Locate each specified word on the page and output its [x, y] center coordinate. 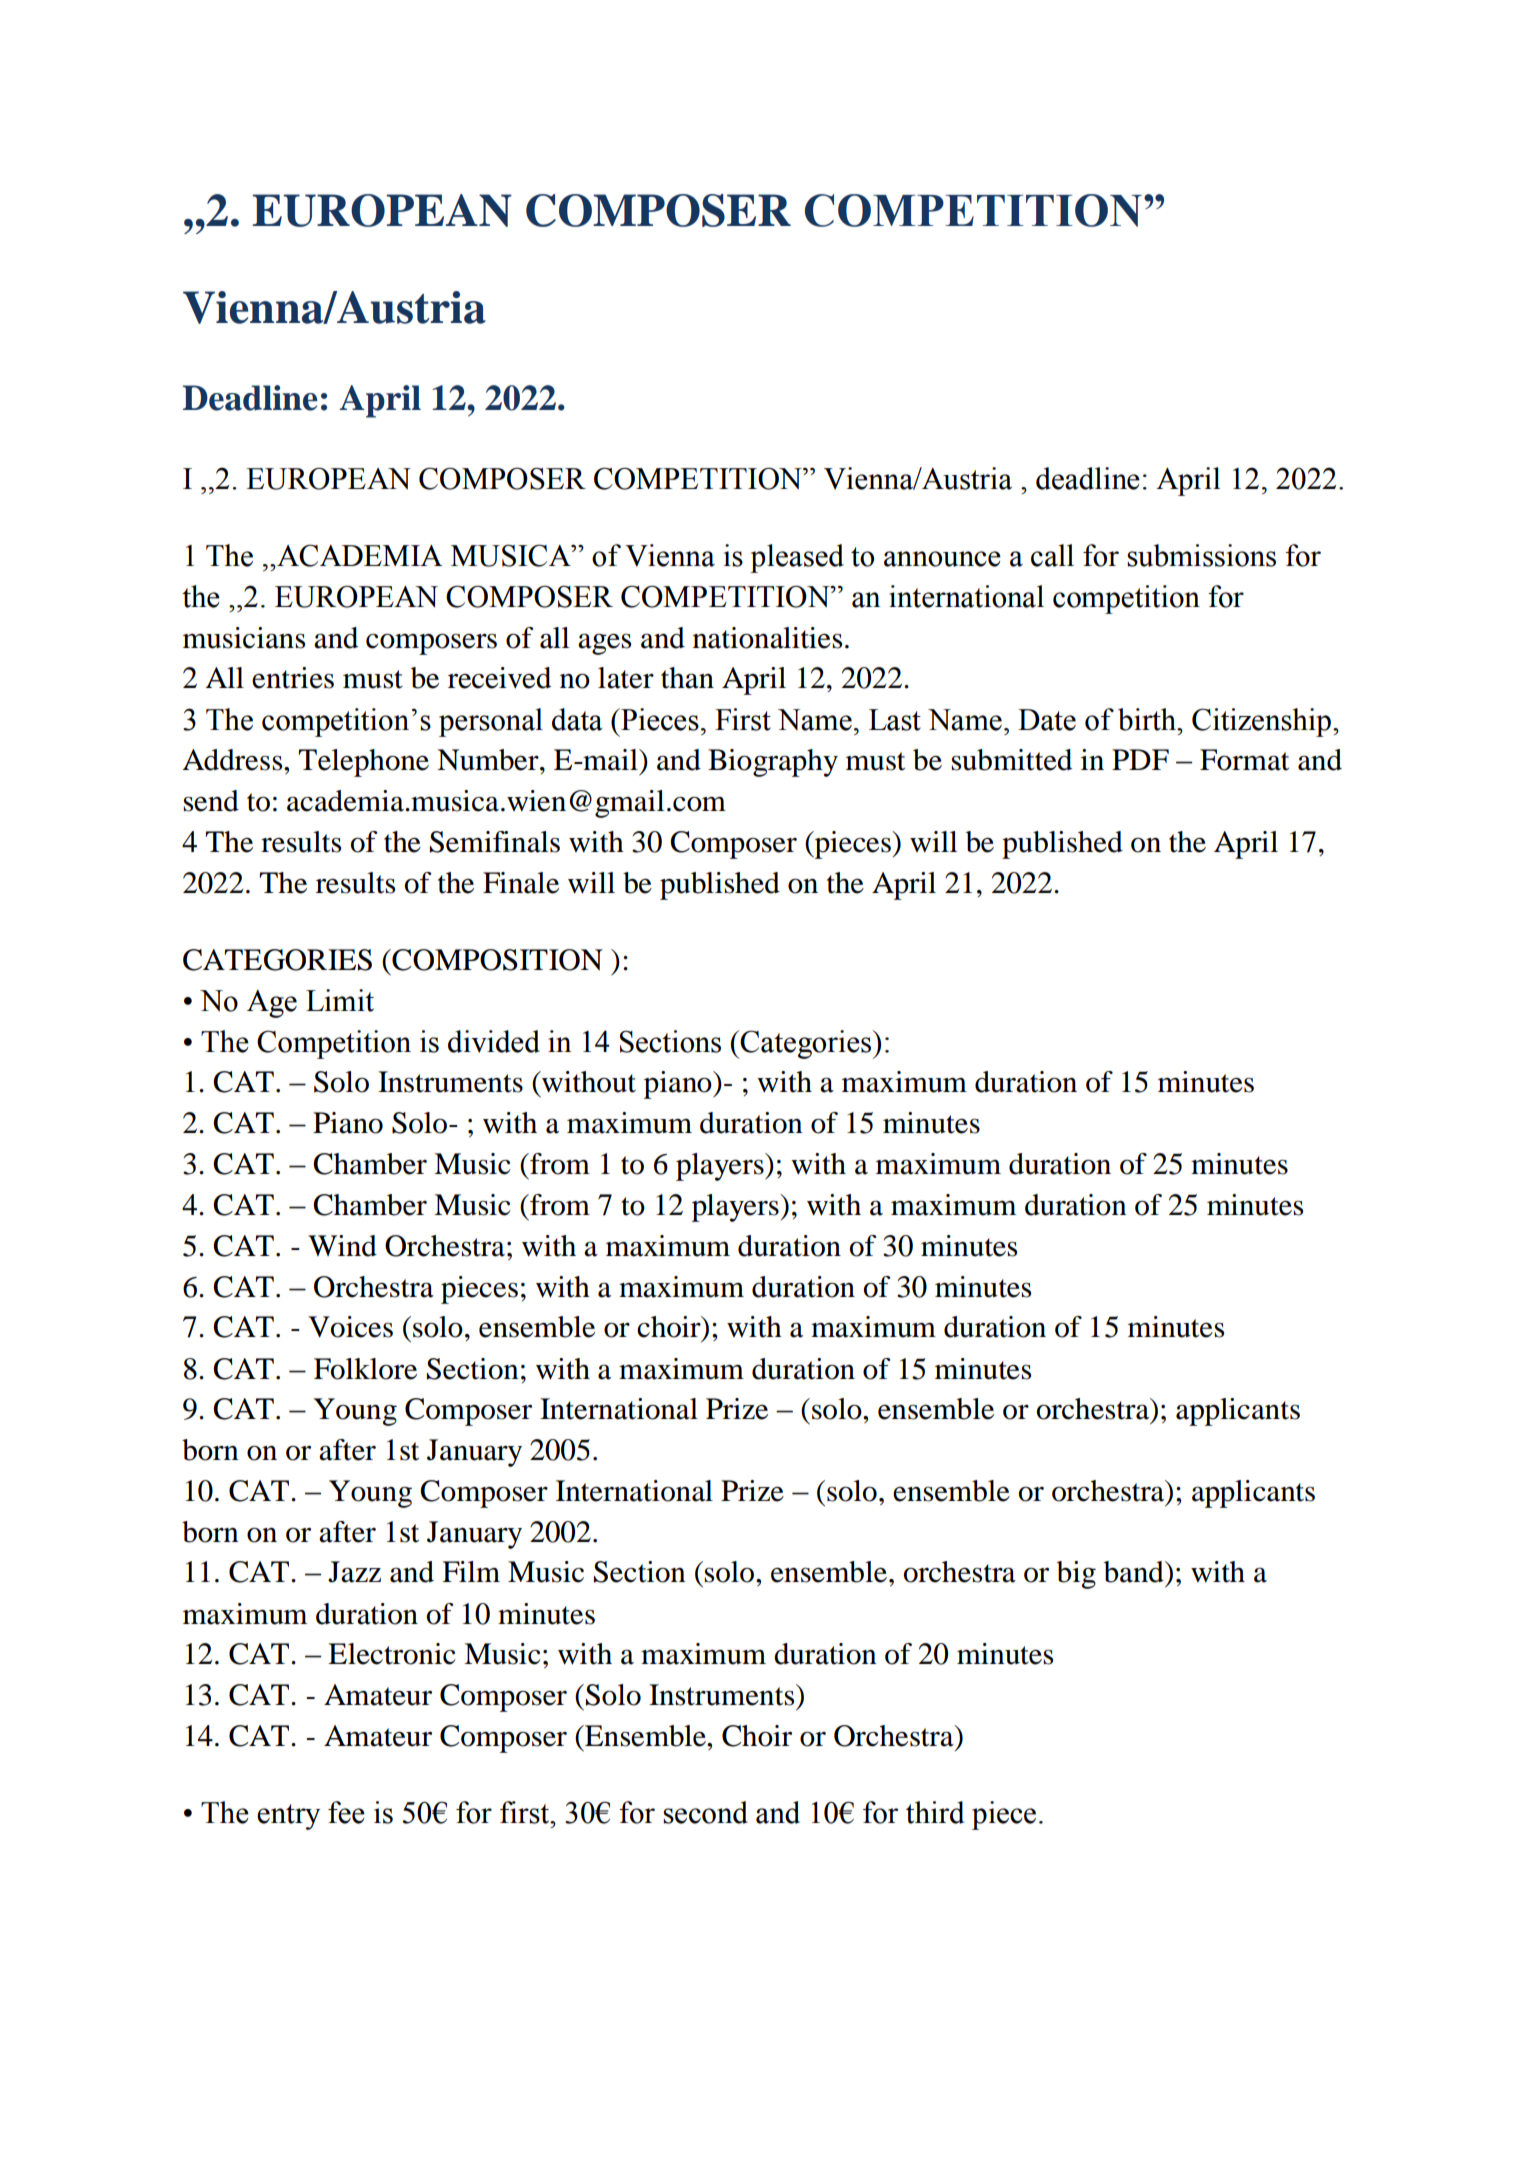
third [935, 1812]
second [705, 1812]
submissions [1201, 555]
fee [346, 1812]
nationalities [767, 638]
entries [293, 678]
